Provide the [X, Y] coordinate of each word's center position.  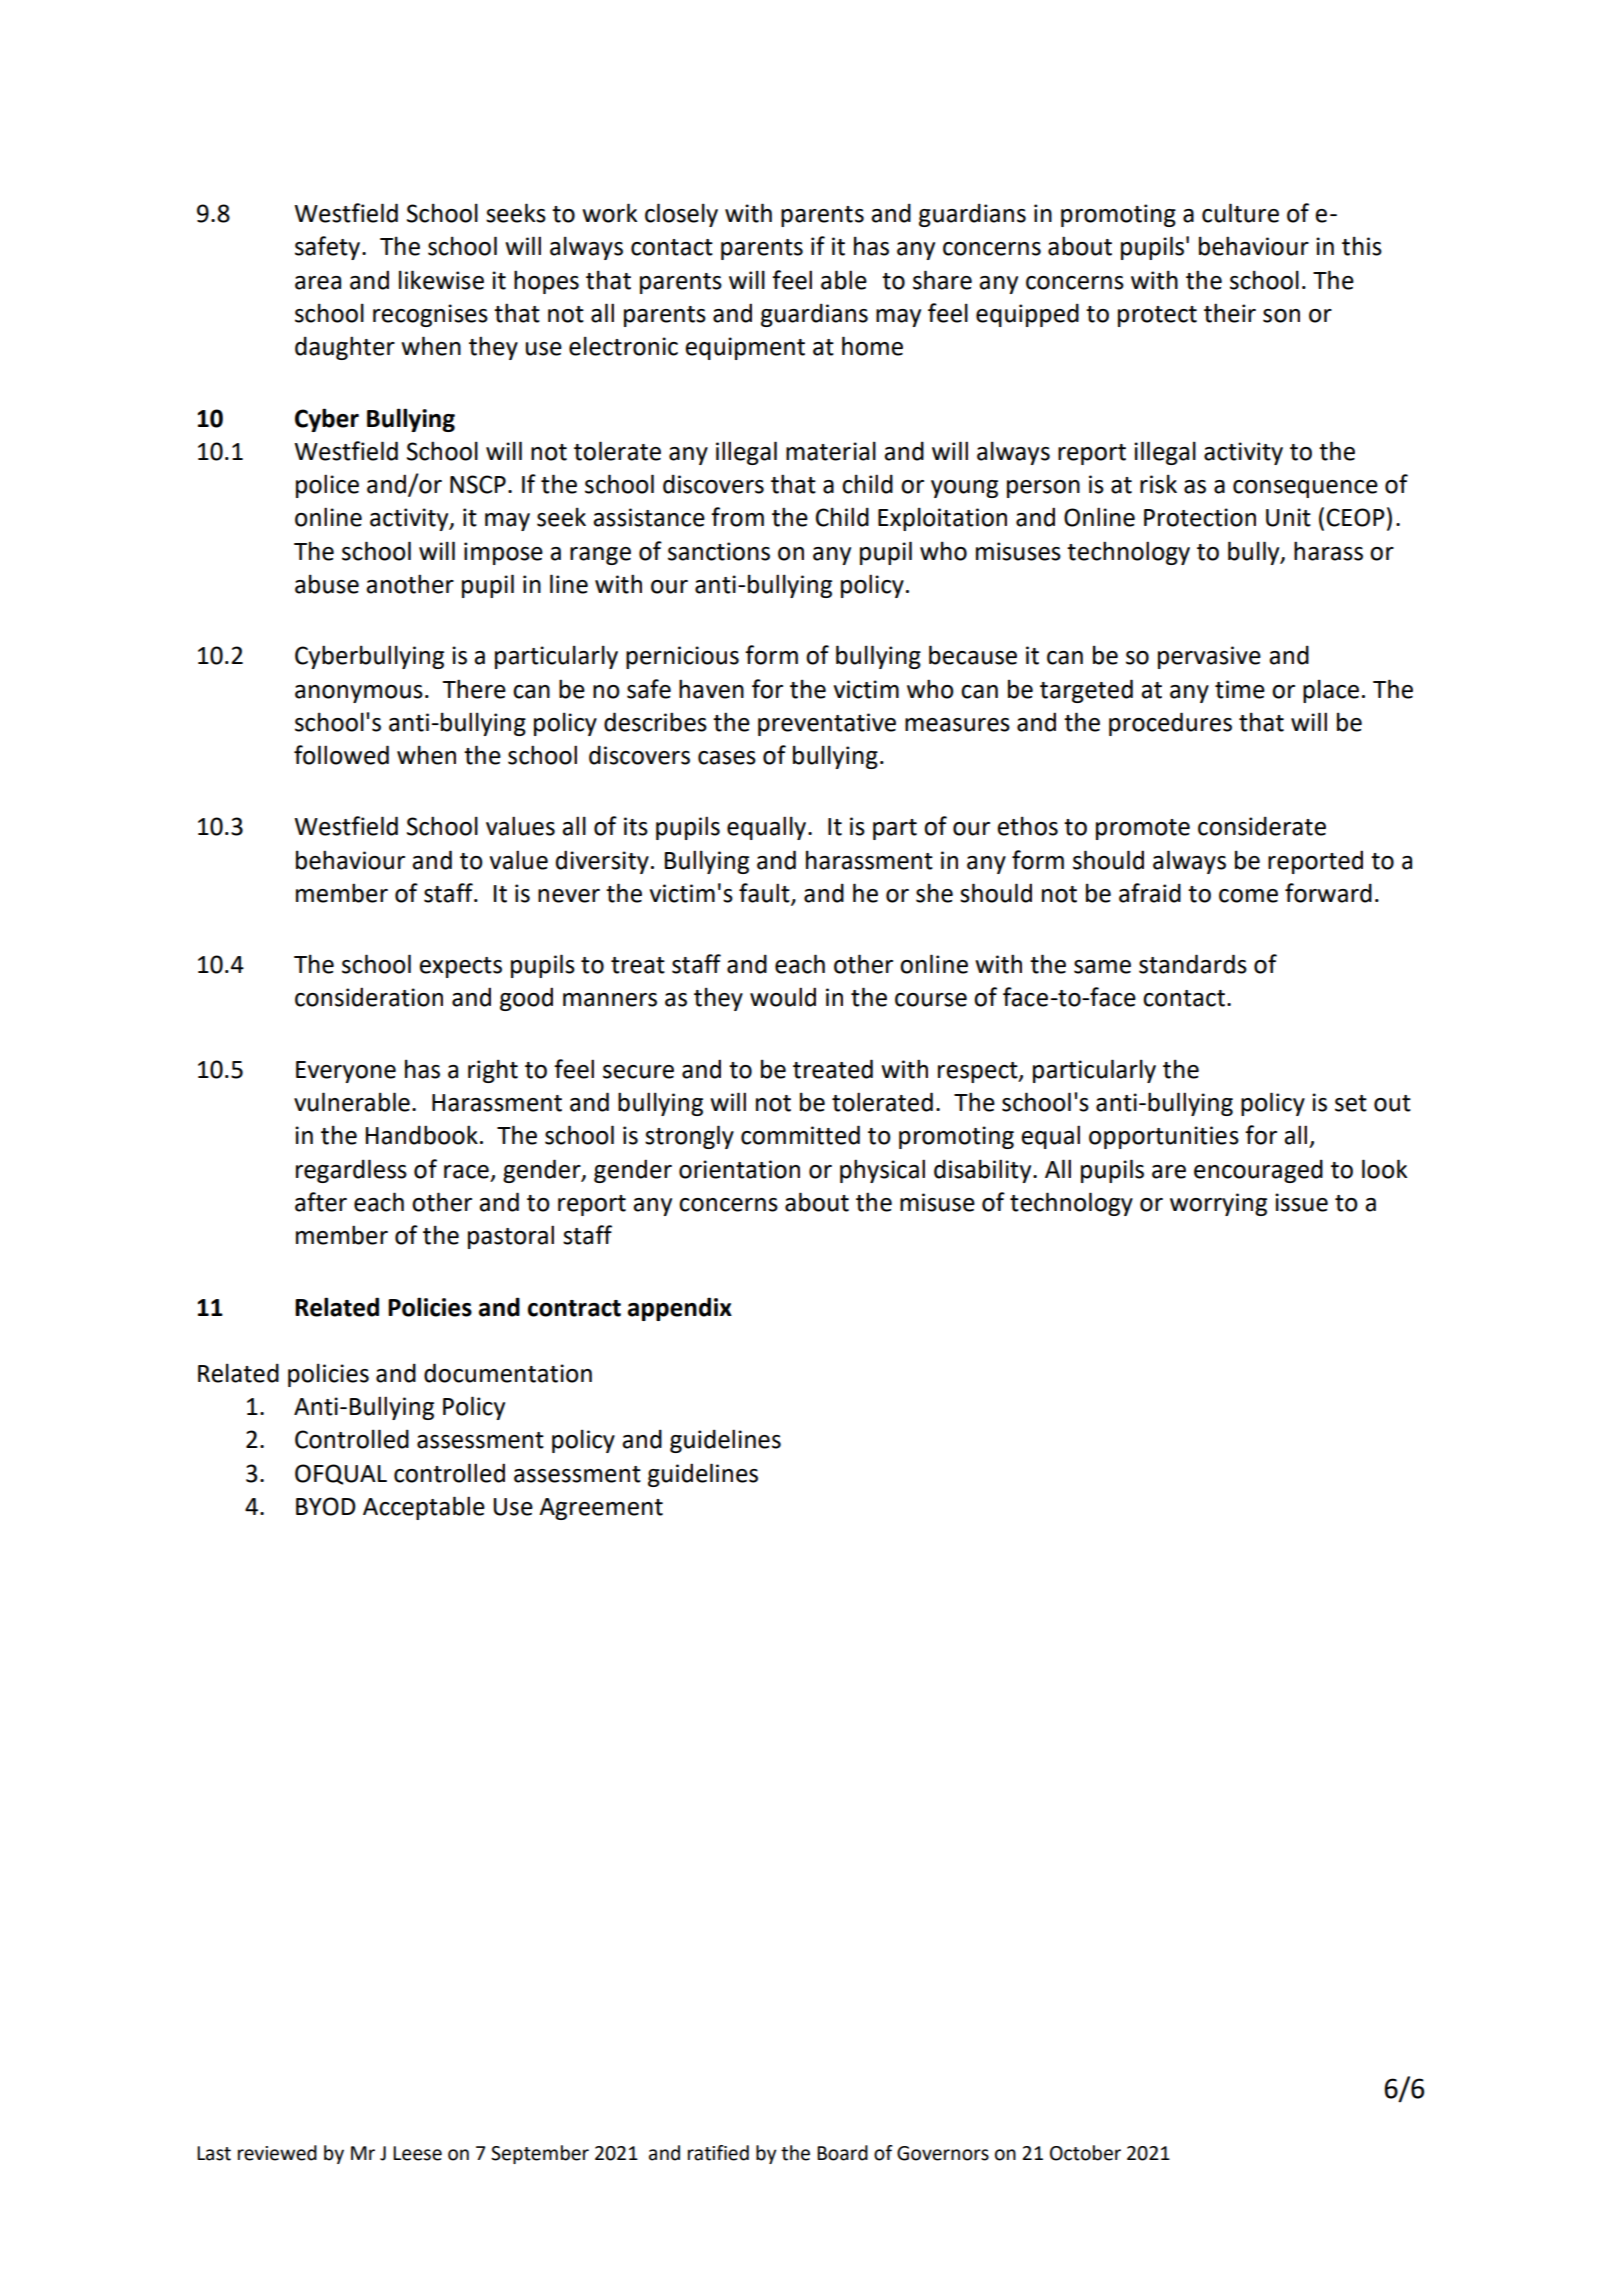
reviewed [277, 2153]
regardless [351, 1171]
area [318, 283]
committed [800, 1135]
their [1230, 313]
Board [842, 2153]
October [1085, 2153]
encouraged [1258, 1171]
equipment [745, 348]
